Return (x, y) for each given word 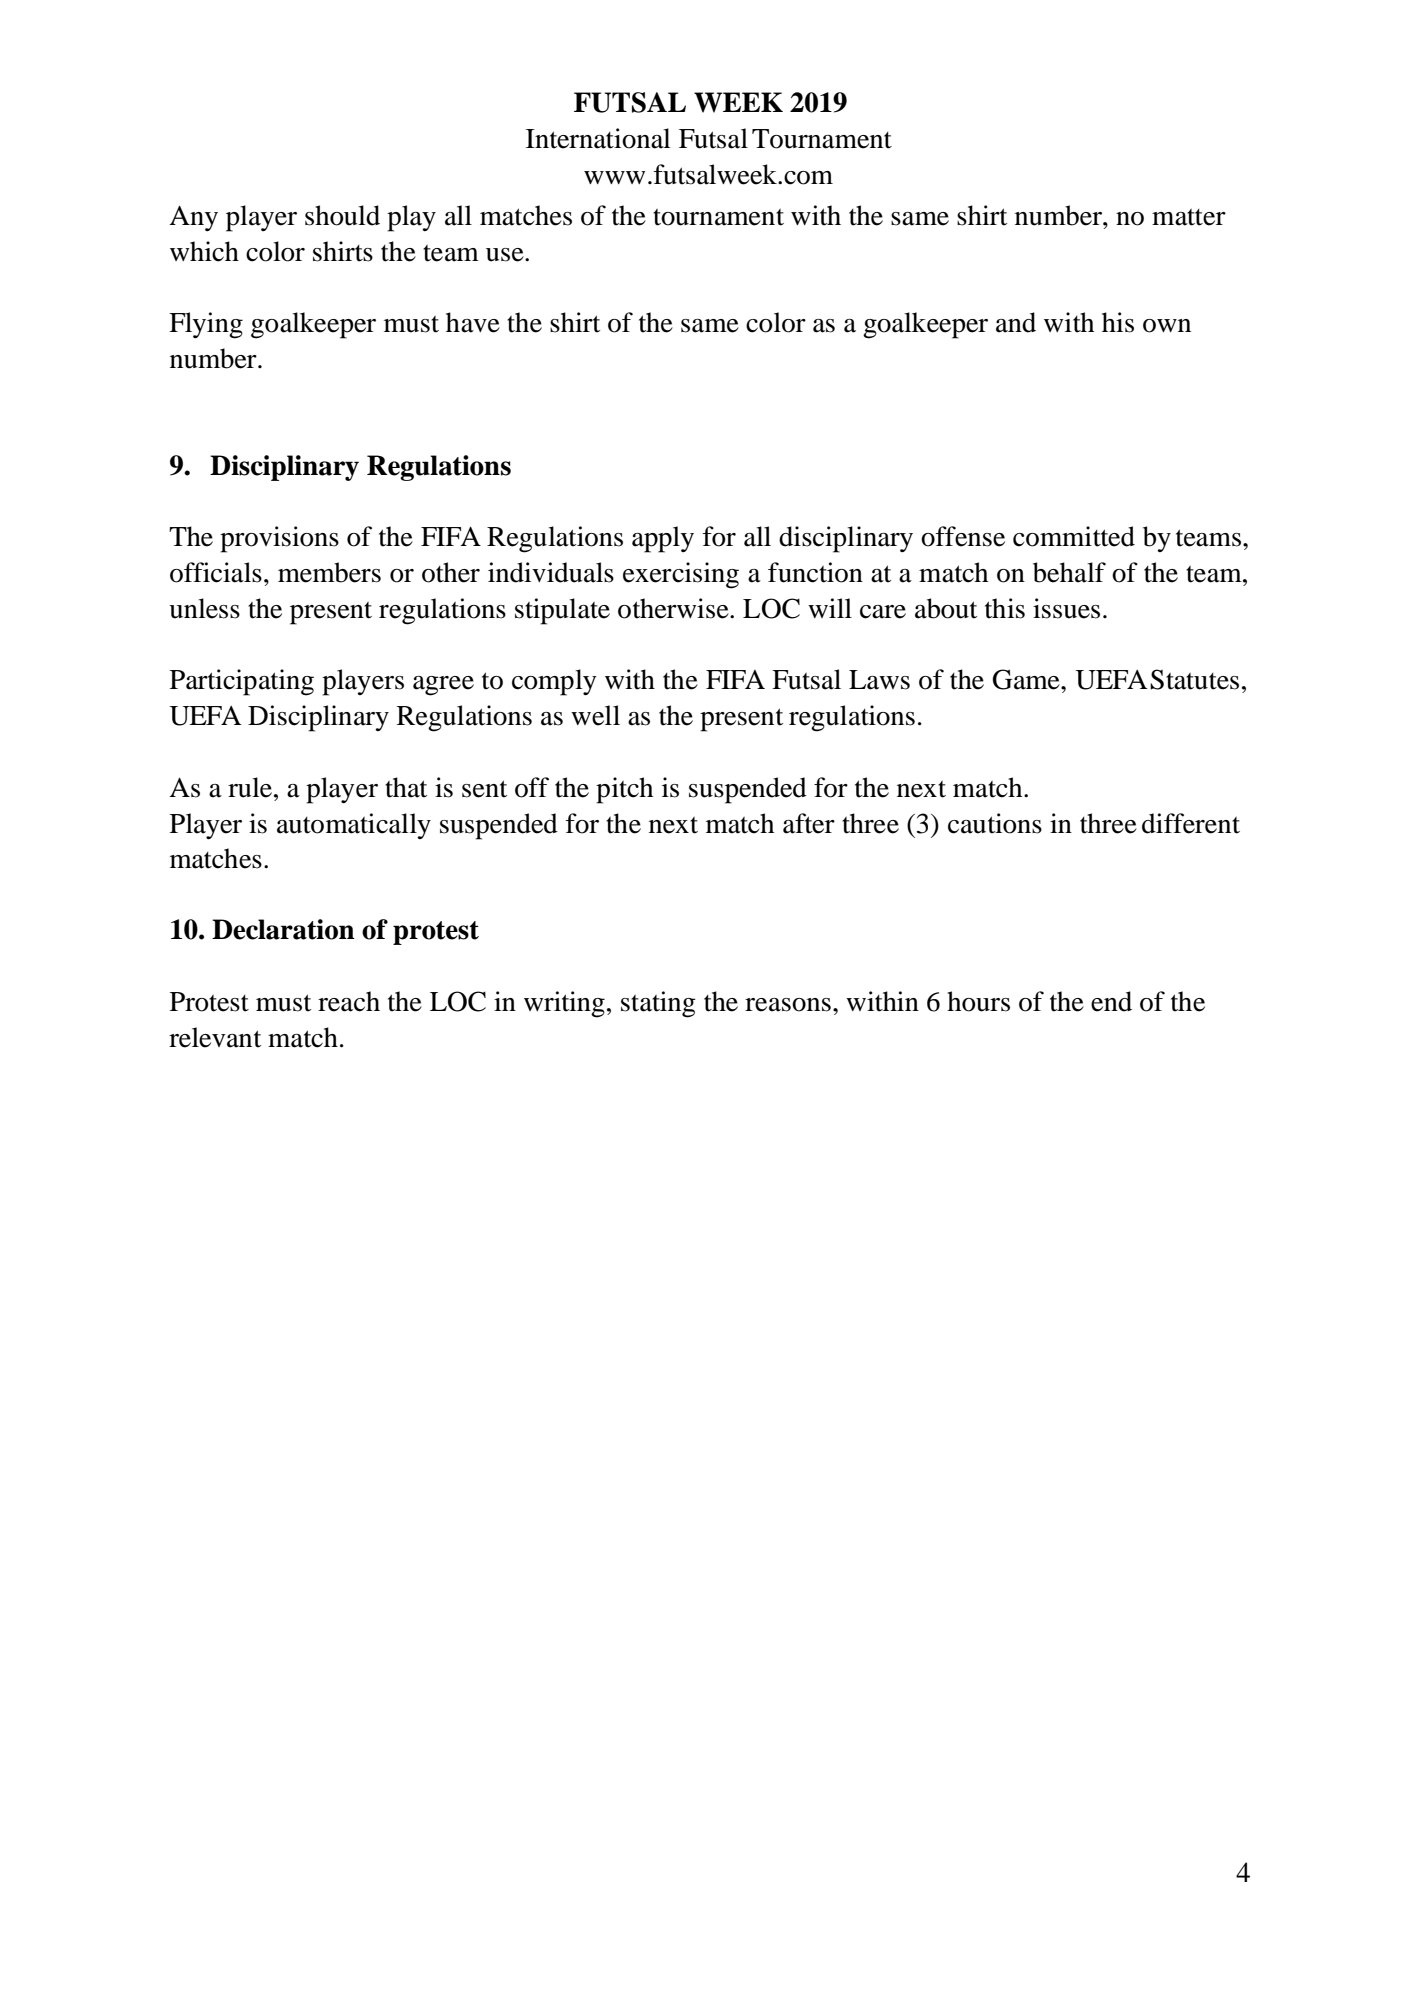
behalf (1069, 572)
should (342, 215)
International (598, 138)
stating (658, 1004)
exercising (681, 575)
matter (1189, 217)
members (329, 572)
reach (349, 1001)
